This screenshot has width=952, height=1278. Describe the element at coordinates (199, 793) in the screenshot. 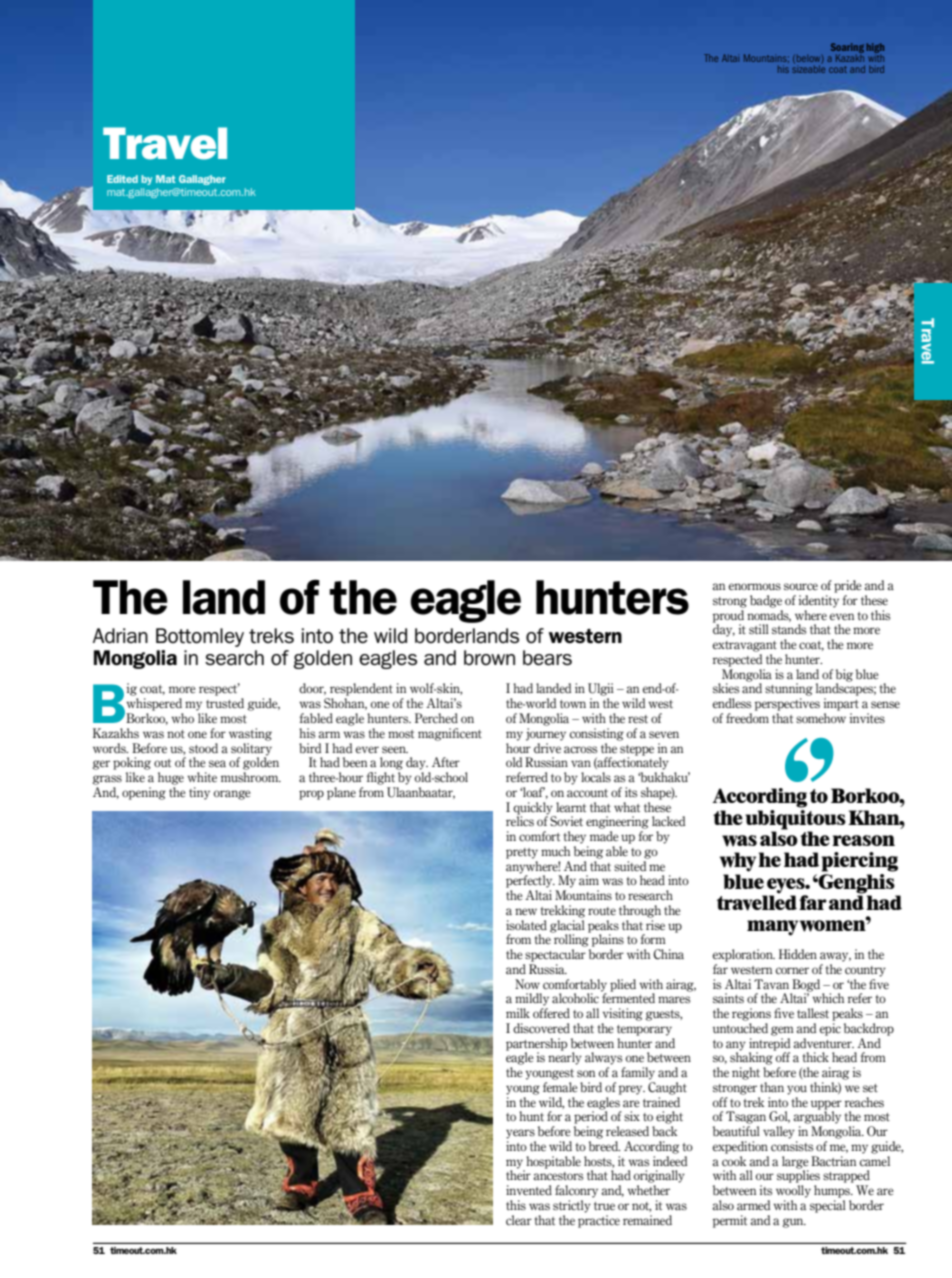

I see `tiny` at that location.
